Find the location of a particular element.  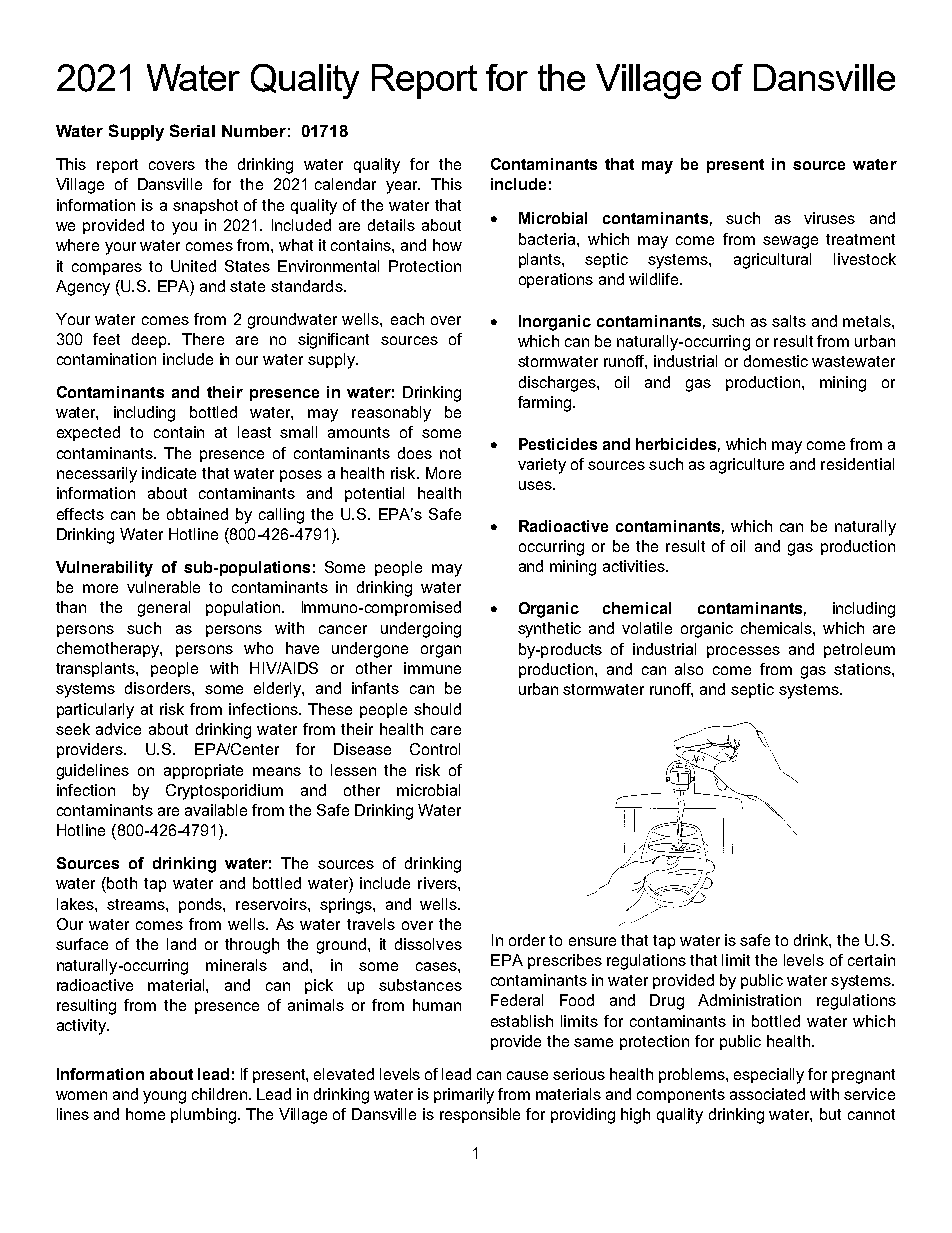

sewage is located at coordinates (790, 242).
